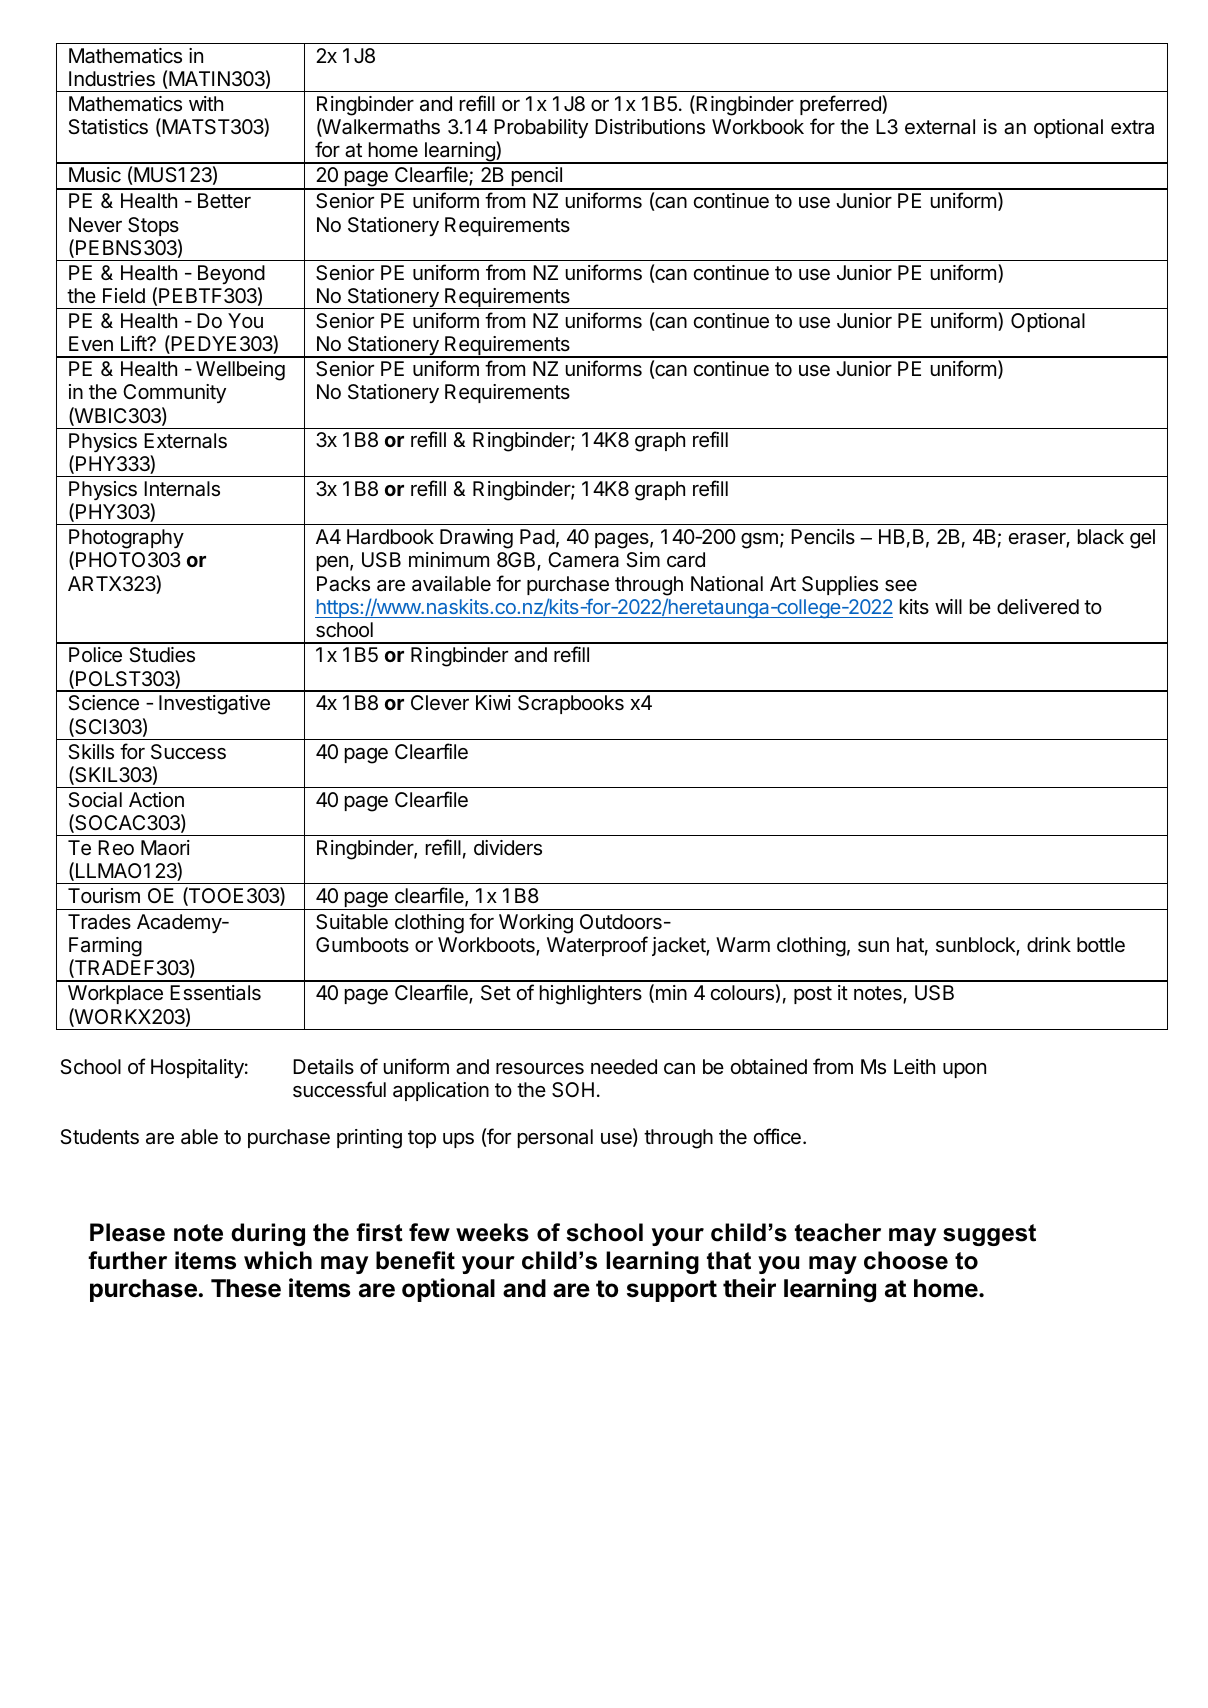  What do you see at coordinates (1038, 607) in the image?
I see `delivered` at bounding box center [1038, 607].
